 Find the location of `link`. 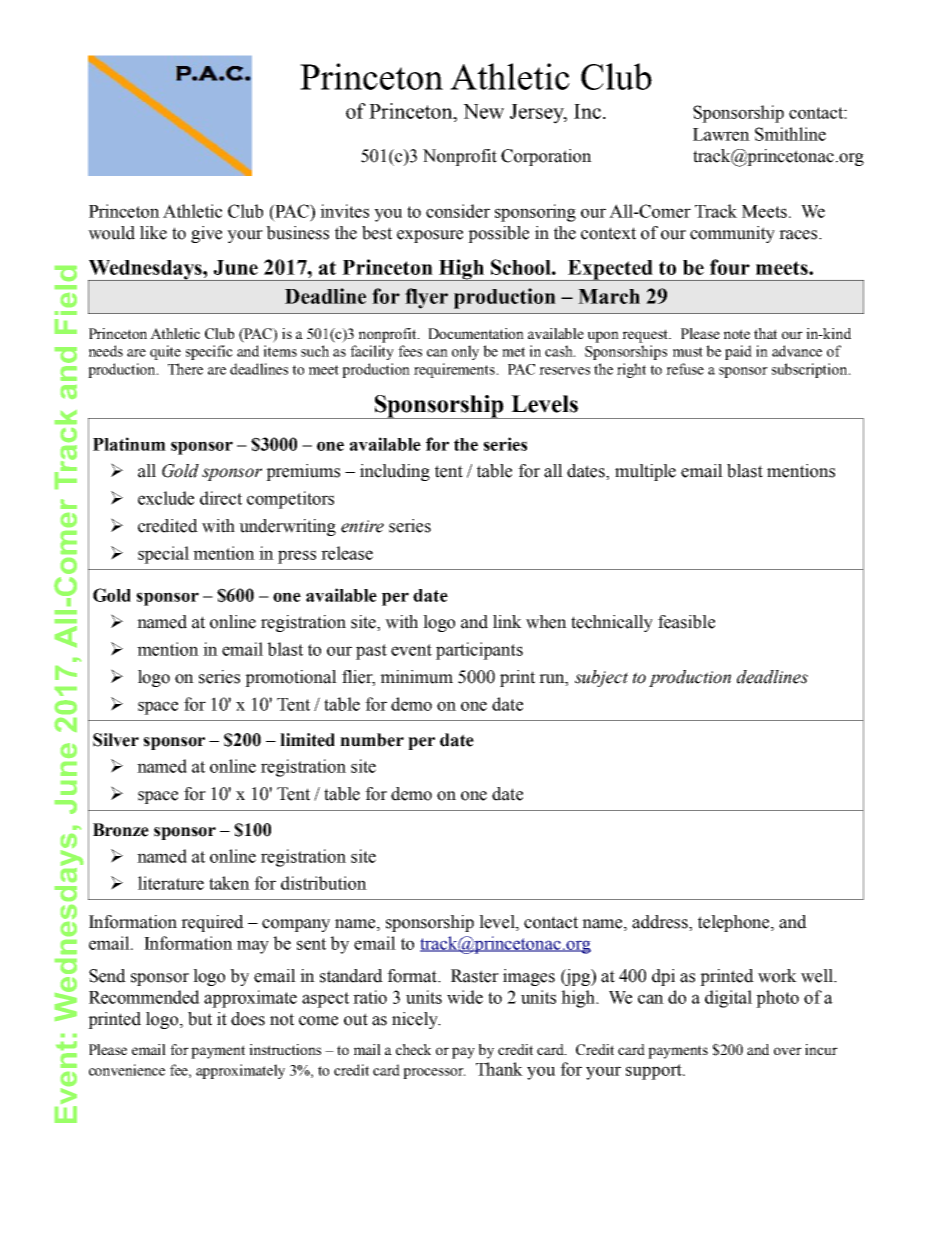

link is located at coordinates (507, 621).
